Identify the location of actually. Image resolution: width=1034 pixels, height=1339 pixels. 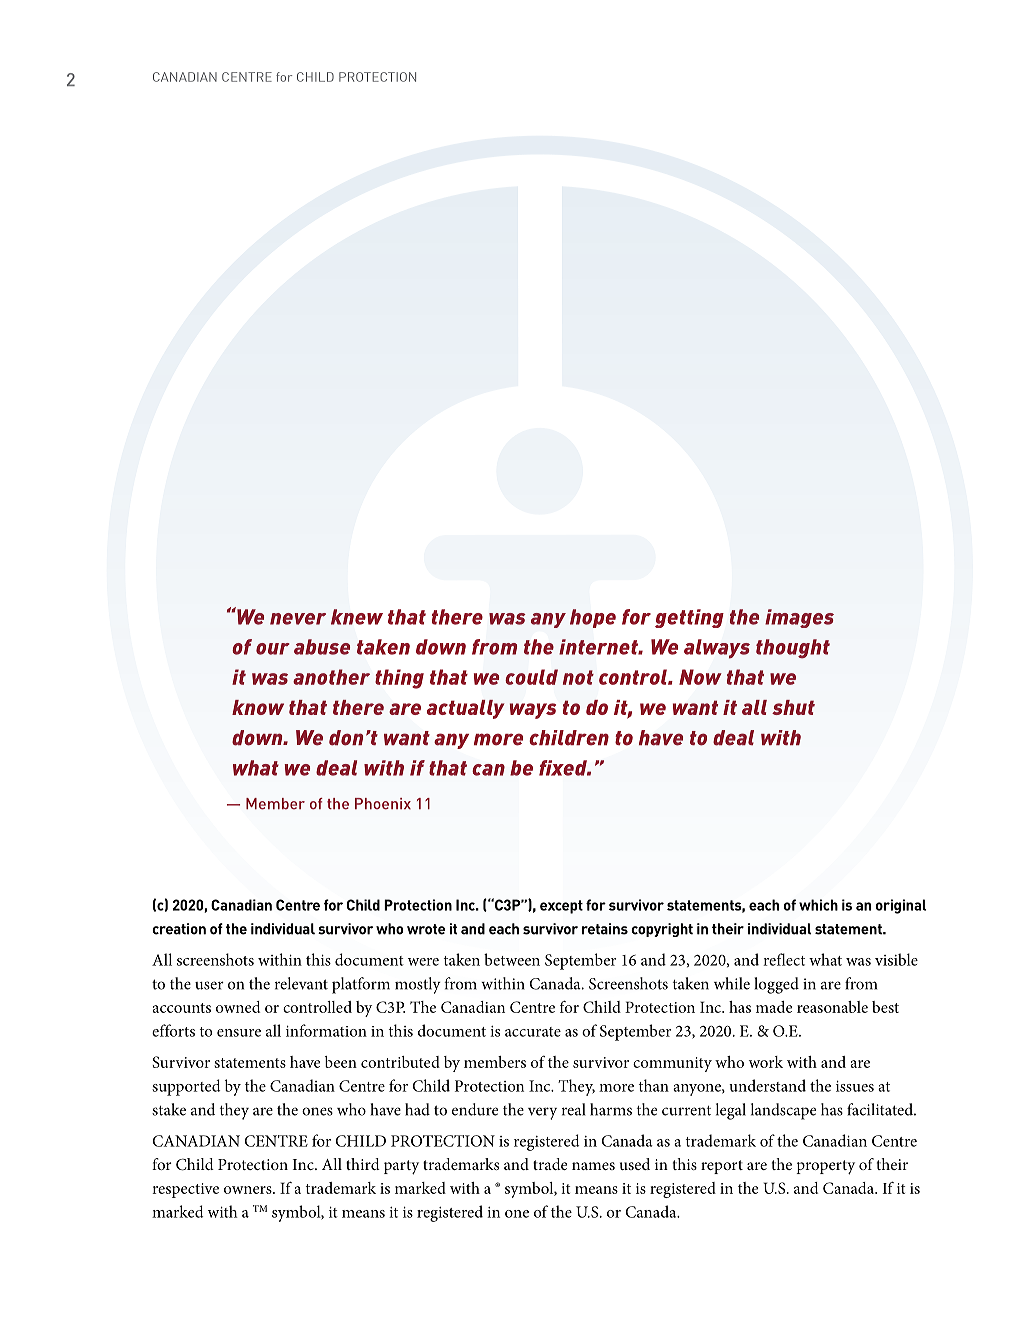
(466, 709).
